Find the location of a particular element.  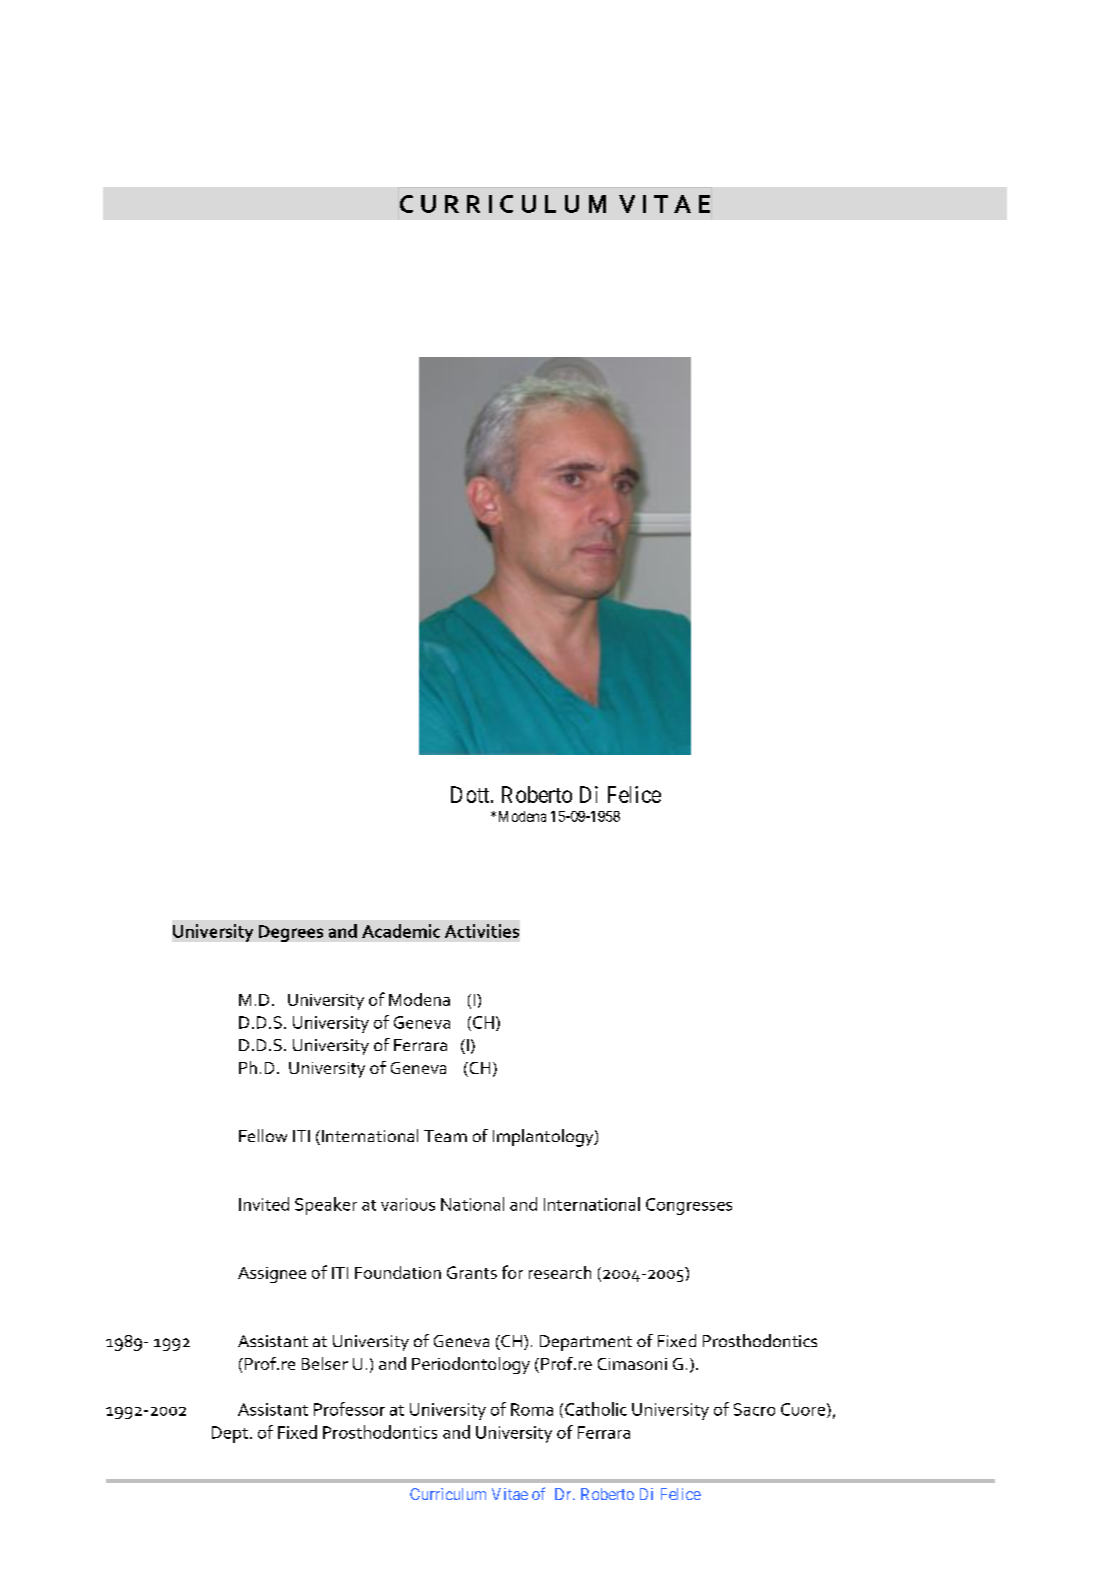

Curriculum is located at coordinates (448, 1494).
